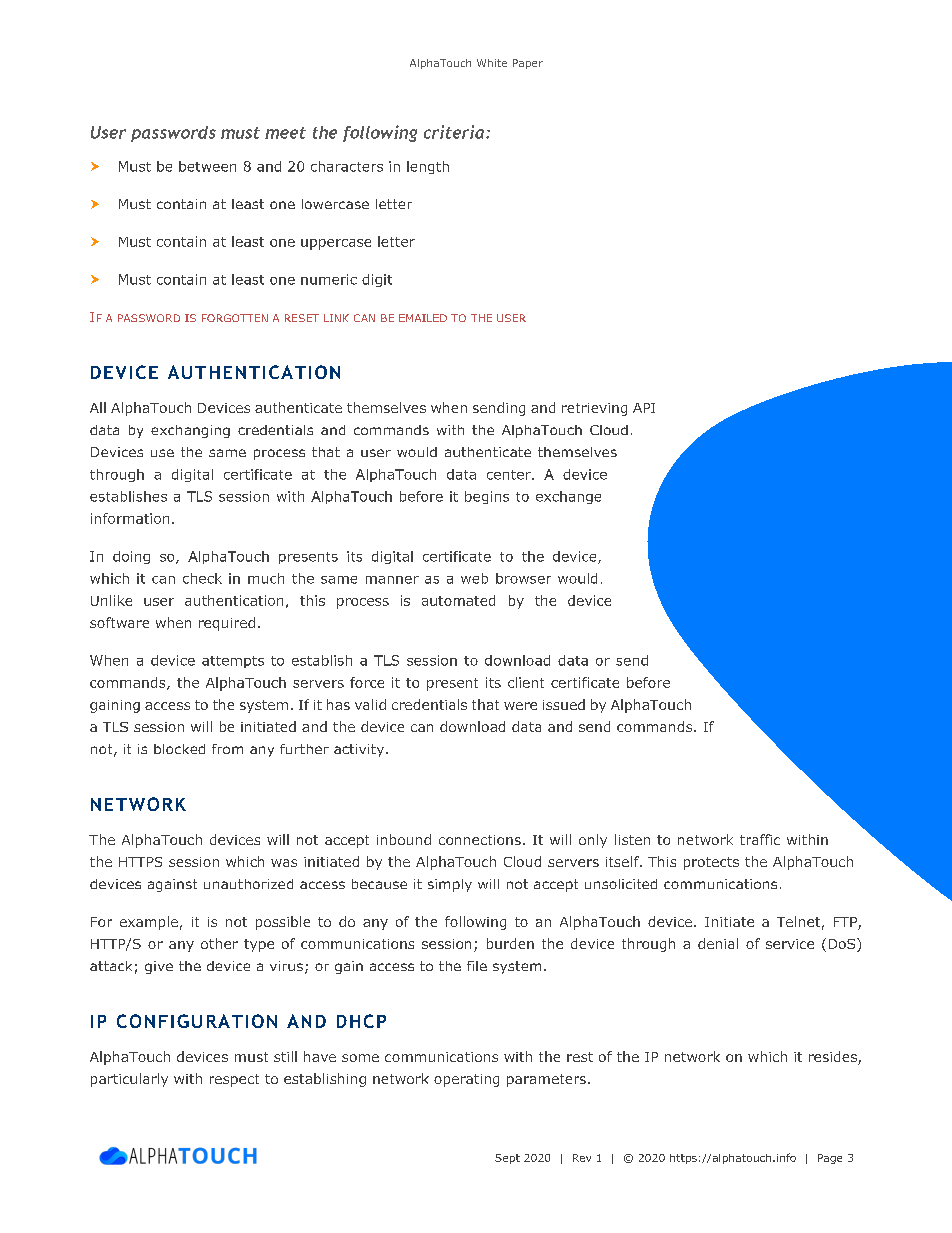 Image resolution: width=952 pixels, height=1233 pixels. I want to click on begins, so click(487, 497).
